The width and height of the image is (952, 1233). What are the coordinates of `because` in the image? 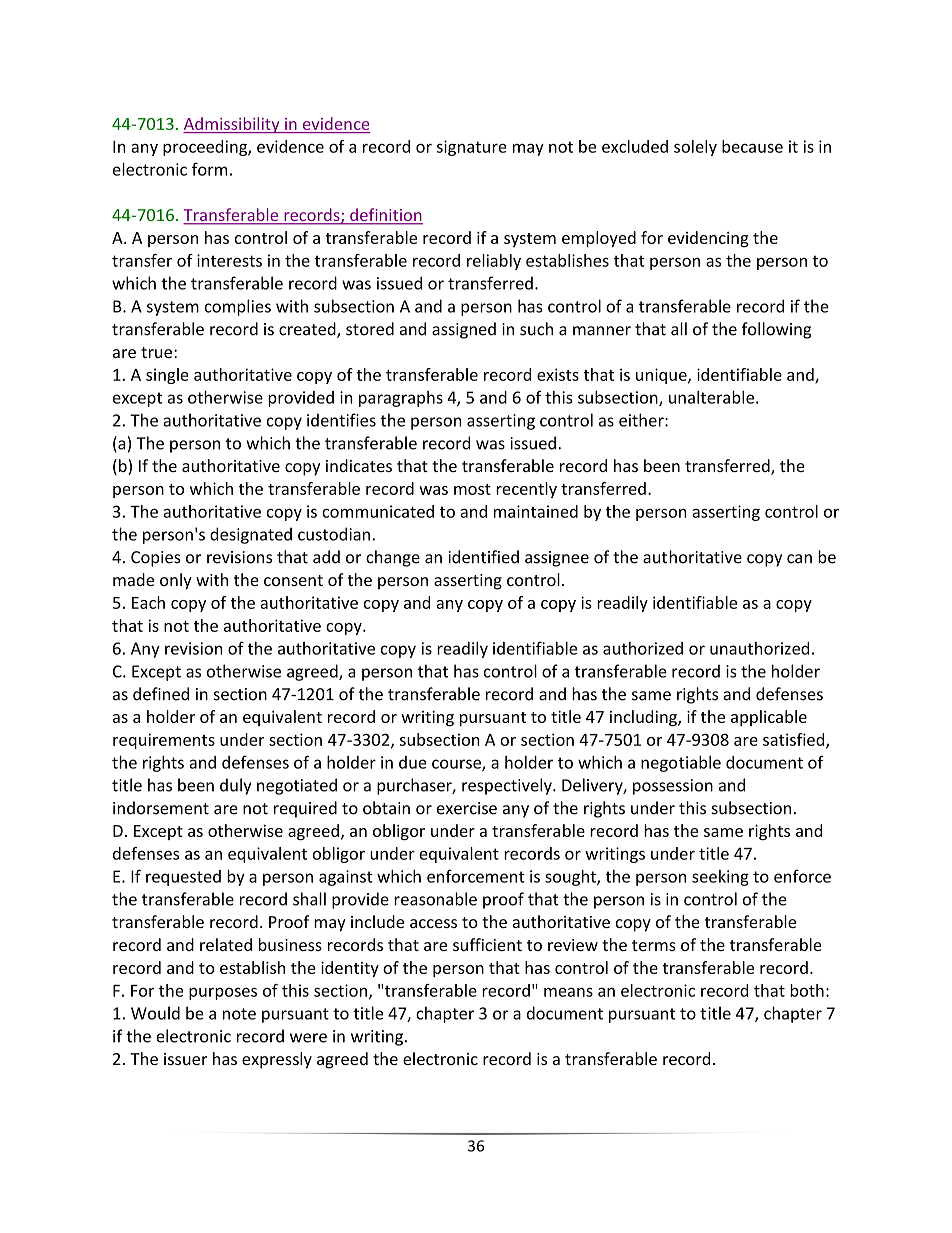 It's located at (752, 146).
